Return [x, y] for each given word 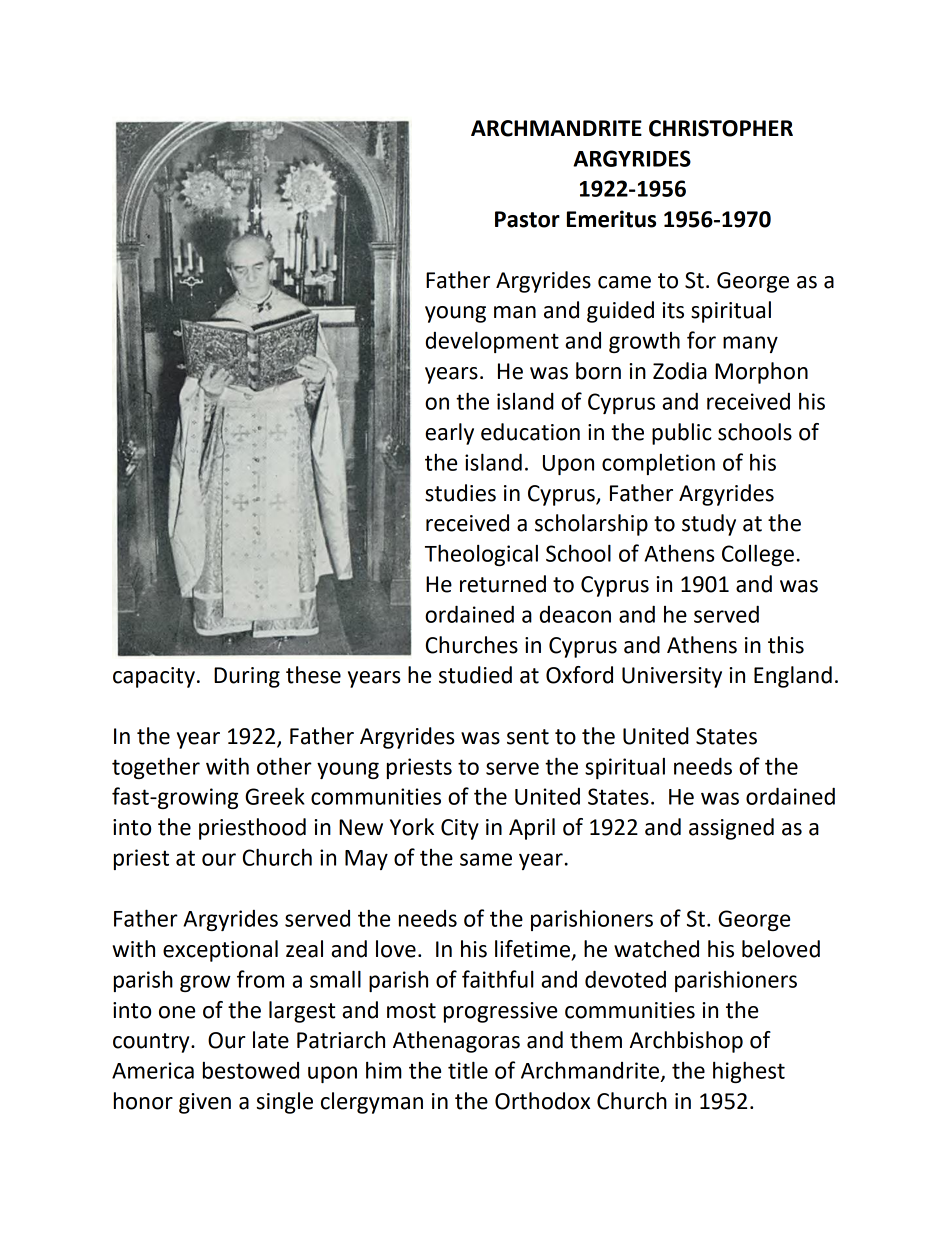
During [247, 677]
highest [749, 1072]
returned [503, 584]
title [468, 1070]
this [786, 645]
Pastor [527, 219]
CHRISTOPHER [721, 128]
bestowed [251, 1070]
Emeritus [611, 219]
